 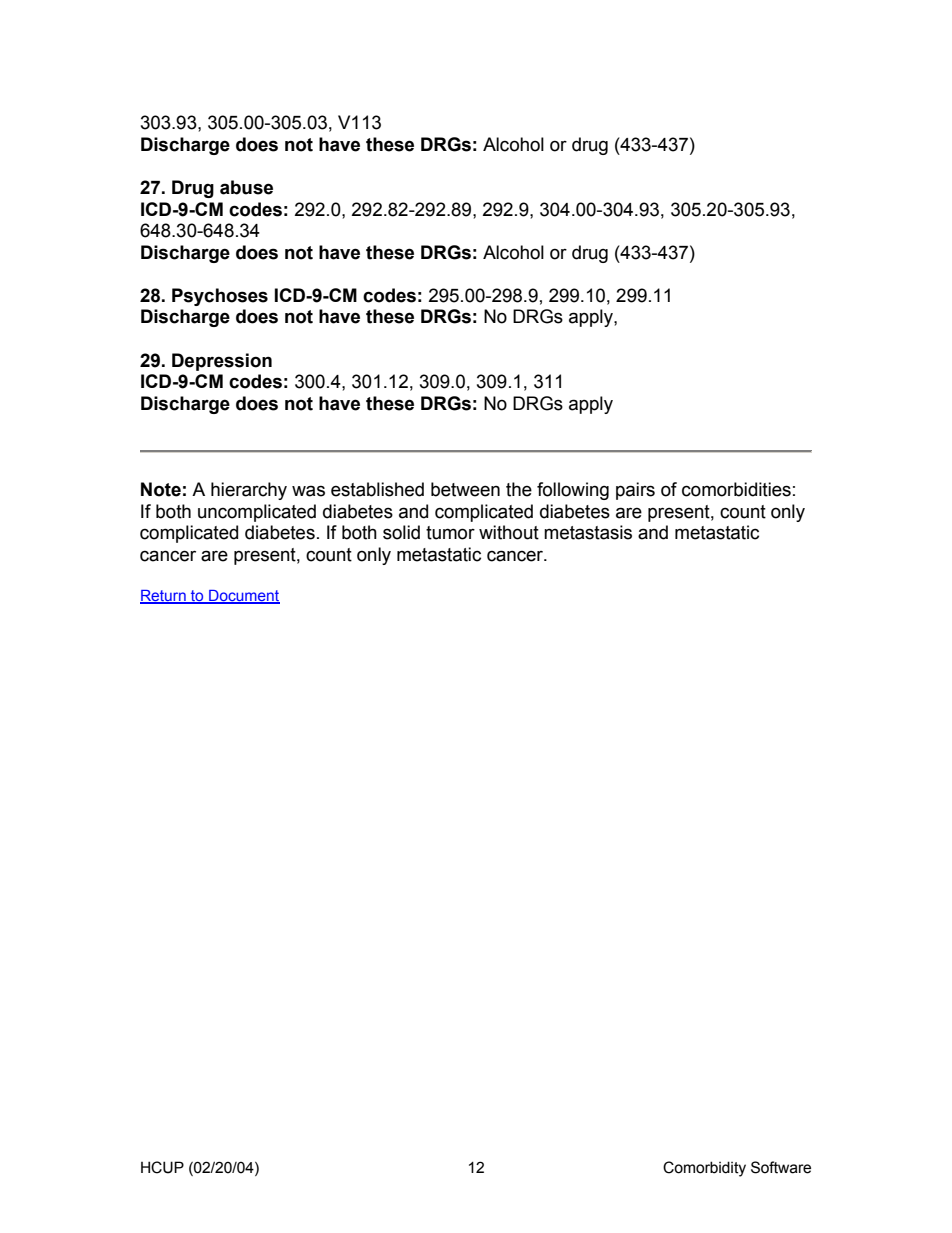 I want to click on Document, so click(x=243, y=597).
